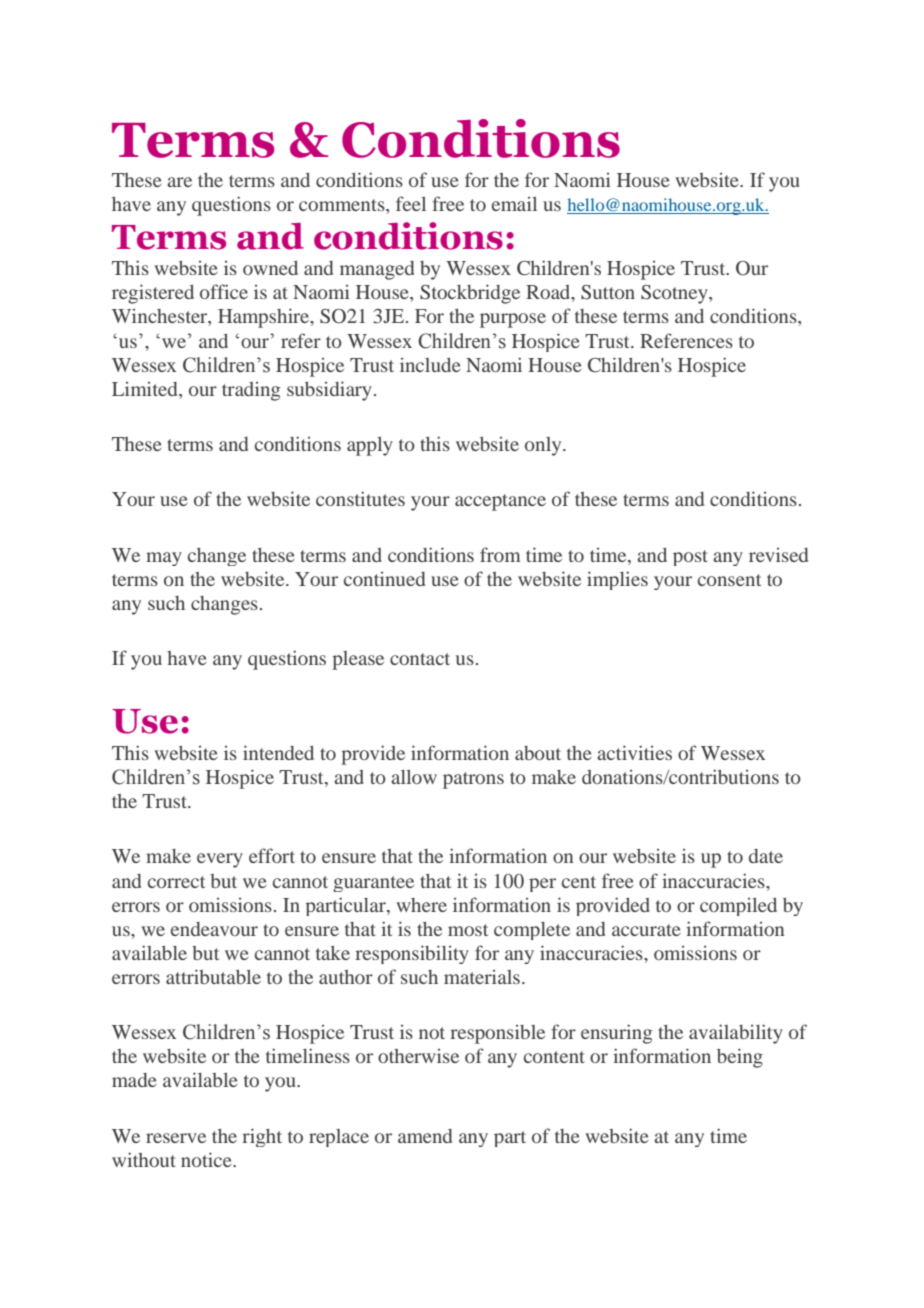  Describe the element at coordinates (251, 391) in the page. I see `trading` at that location.
